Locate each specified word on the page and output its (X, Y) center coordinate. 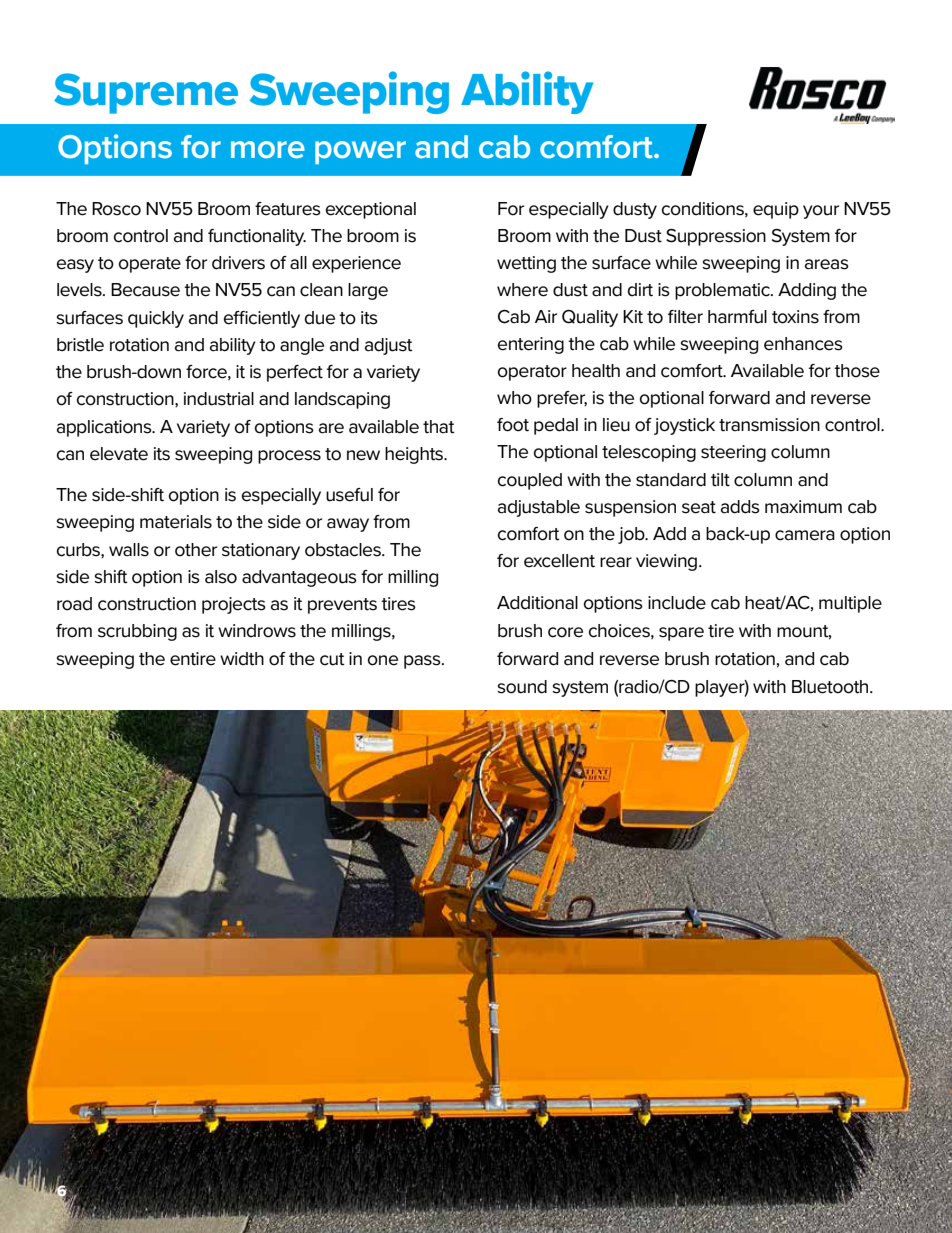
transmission (769, 425)
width (242, 659)
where (522, 290)
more (268, 149)
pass (423, 662)
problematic (723, 291)
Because (145, 290)
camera (805, 535)
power (360, 152)
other (196, 550)
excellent (559, 561)
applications (105, 428)
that (439, 427)
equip (776, 210)
